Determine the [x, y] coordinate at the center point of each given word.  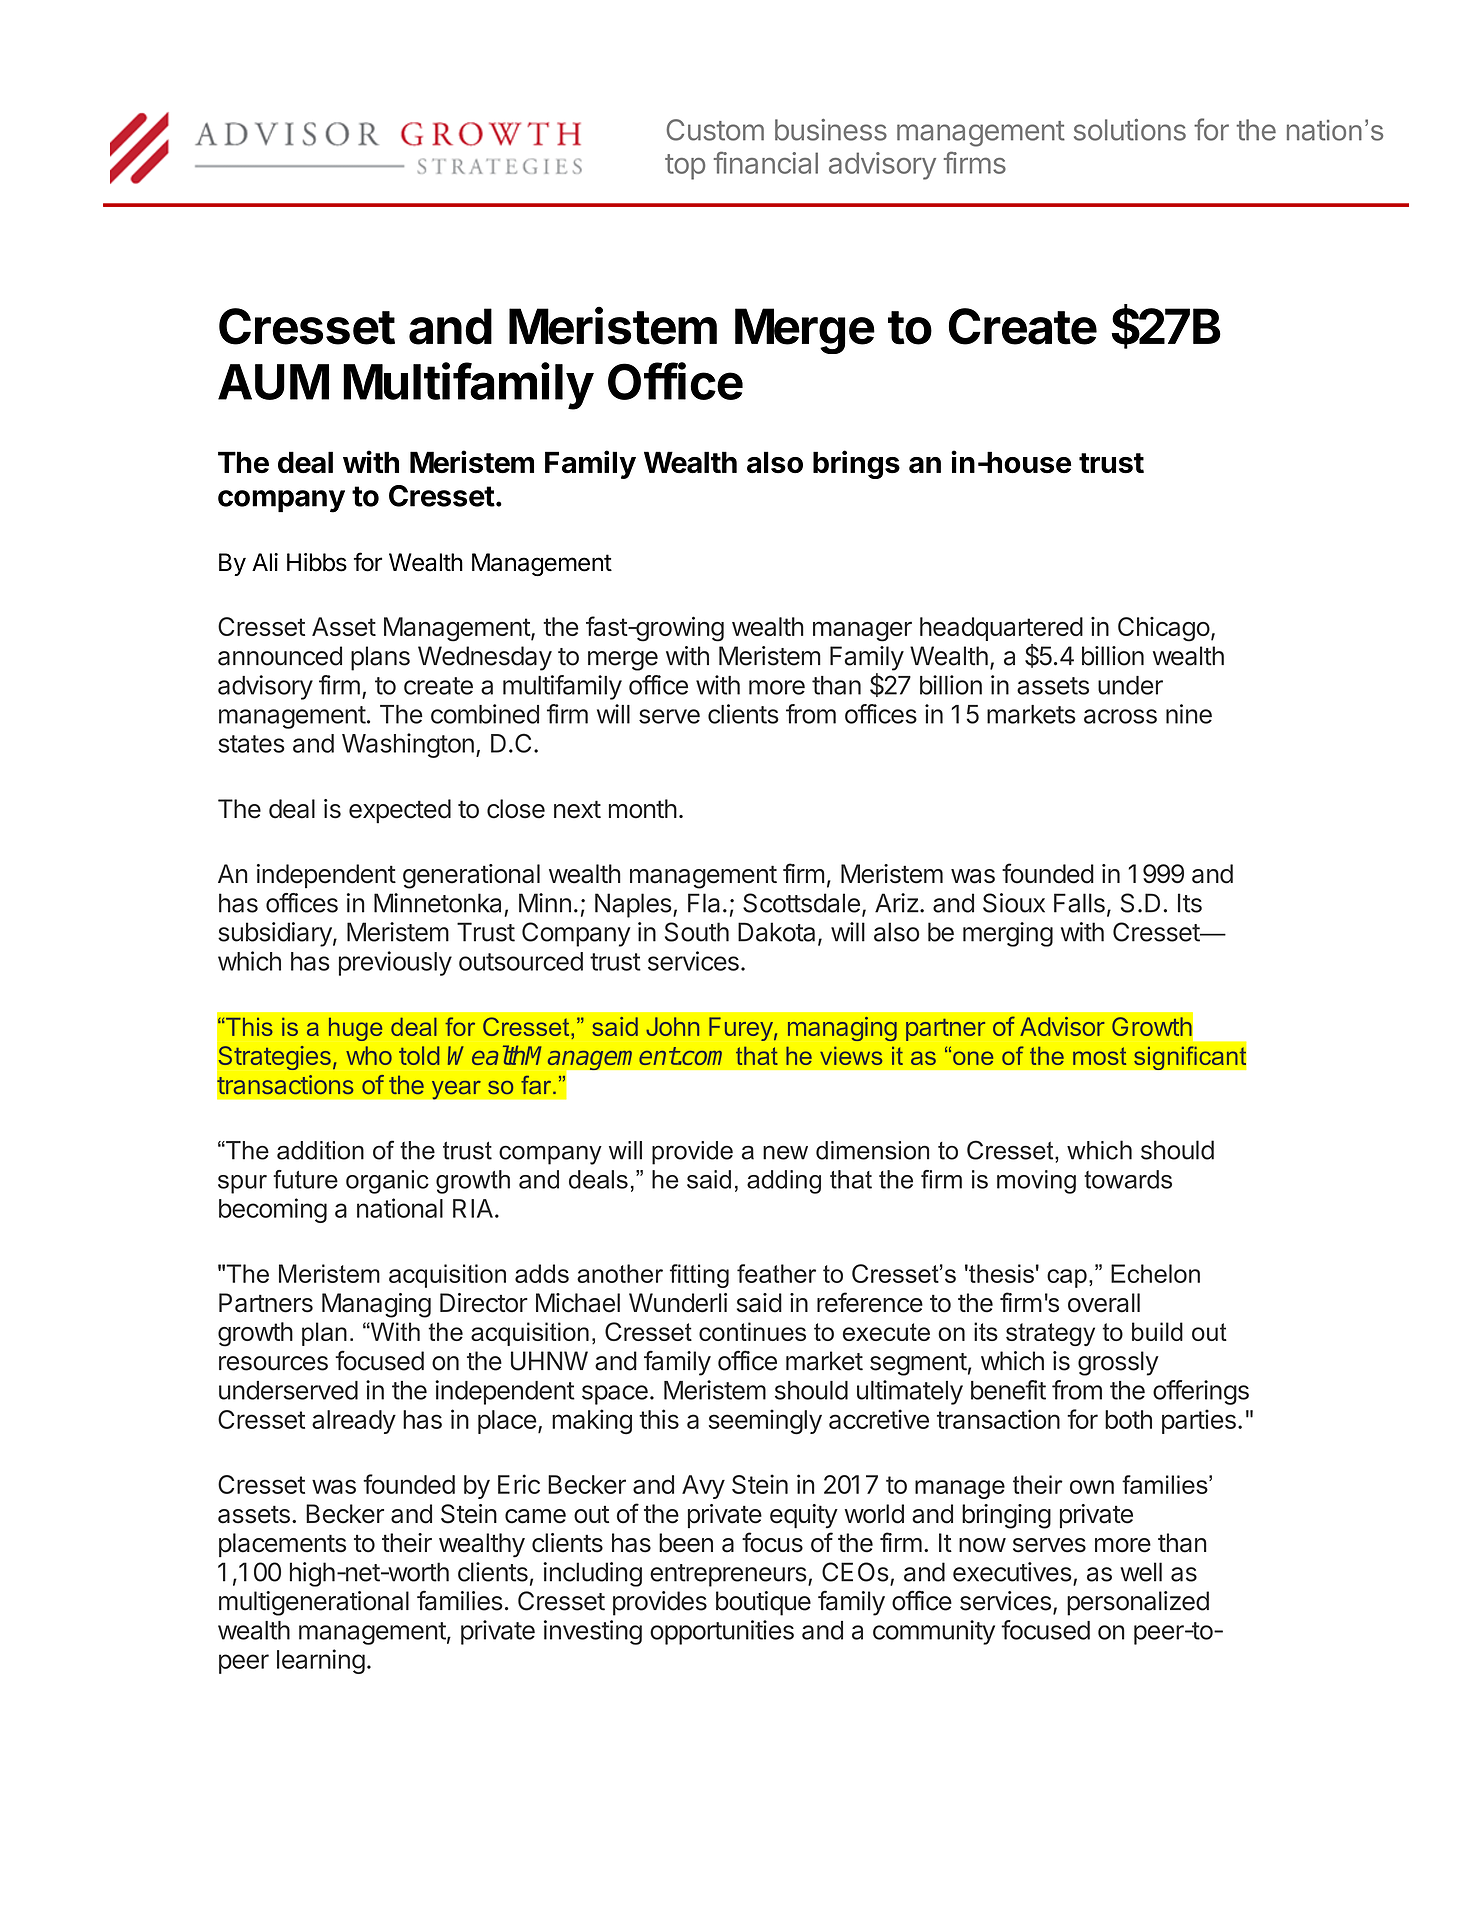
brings [856, 464]
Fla [704, 903]
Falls [1079, 903]
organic [387, 1182]
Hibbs [317, 562]
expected [400, 811]
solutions [1130, 130]
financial [766, 162]
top [685, 167]
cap [1067, 1278]
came [535, 1516]
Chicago [1164, 629]
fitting [699, 1276]
